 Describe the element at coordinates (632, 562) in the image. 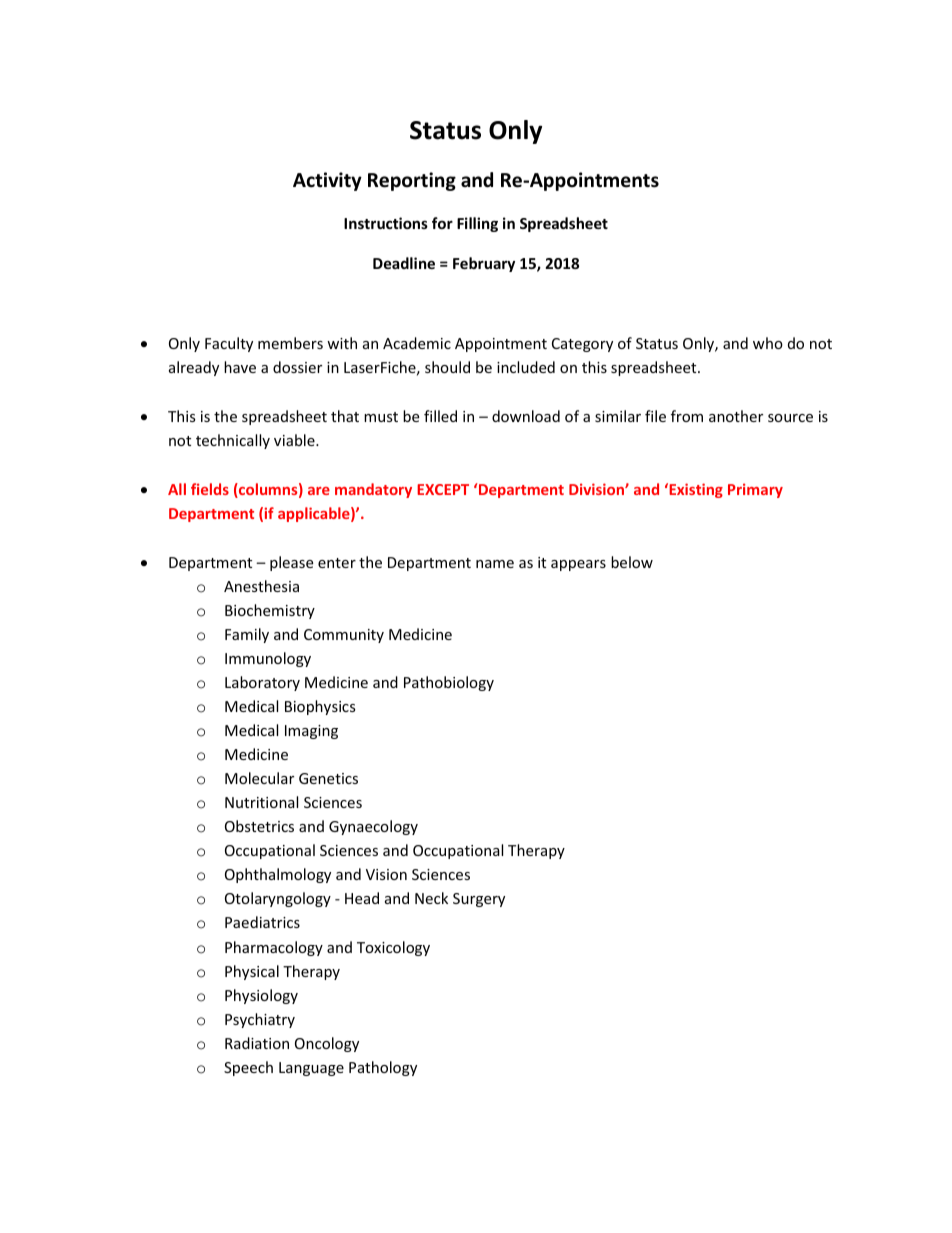

I see `below` at that location.
